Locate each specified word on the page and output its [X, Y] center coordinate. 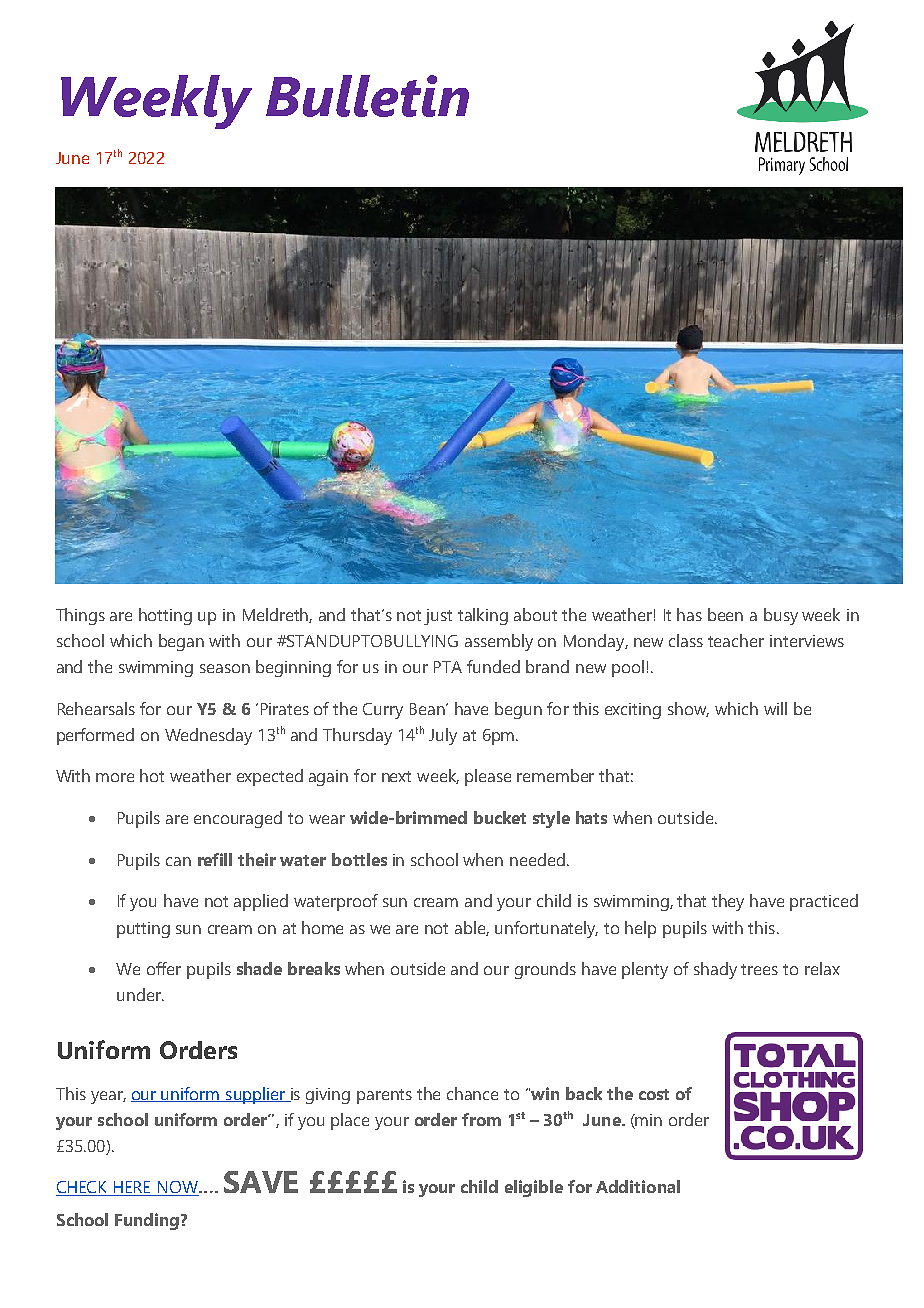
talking [483, 616]
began [181, 642]
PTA [448, 667]
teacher [736, 640]
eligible [534, 1188]
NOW [178, 1188]
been [725, 614]
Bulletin [367, 96]
